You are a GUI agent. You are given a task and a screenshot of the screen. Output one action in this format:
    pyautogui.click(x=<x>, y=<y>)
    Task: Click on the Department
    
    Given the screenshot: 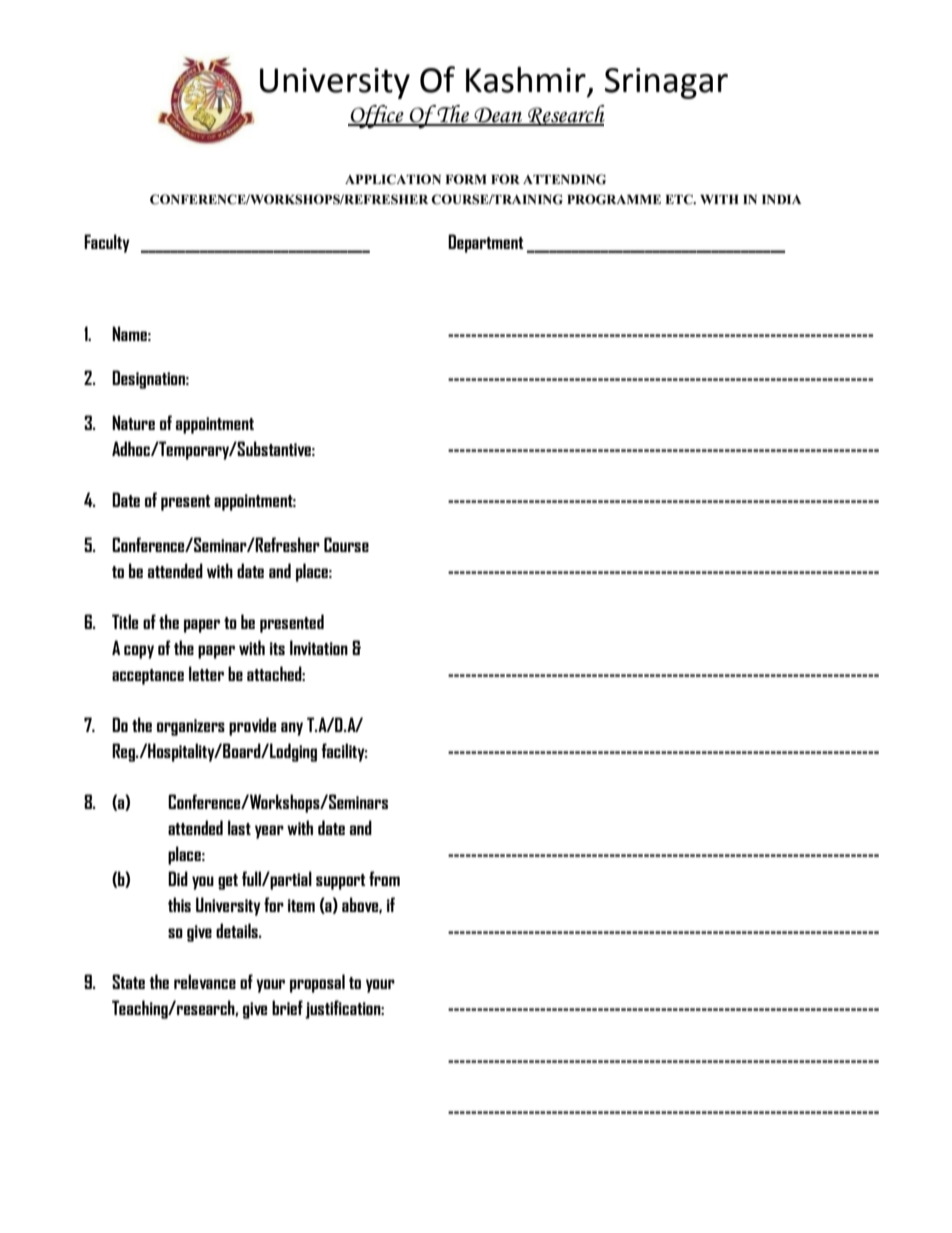 What is the action you would take?
    pyautogui.click(x=485, y=243)
